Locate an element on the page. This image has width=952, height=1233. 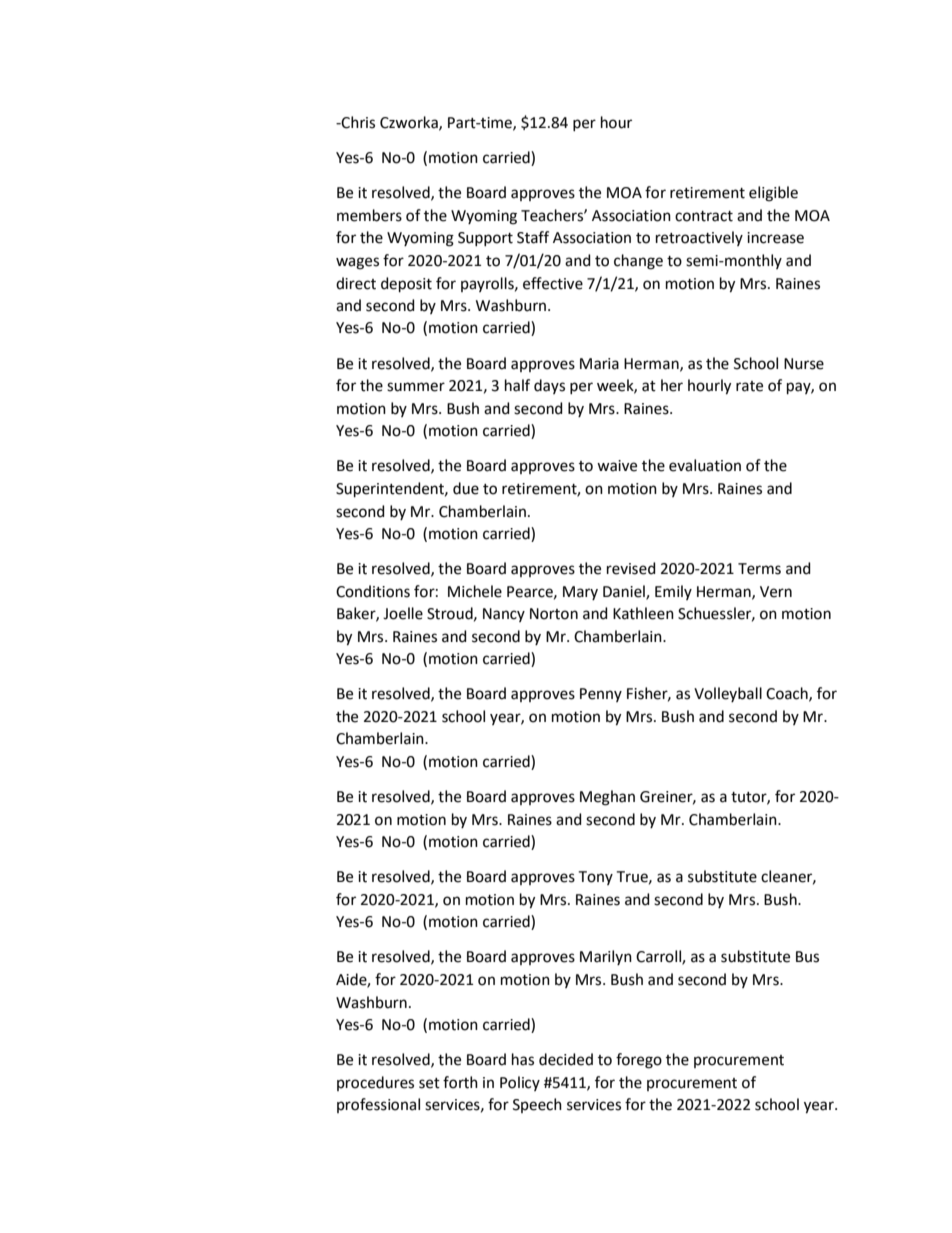
Staff is located at coordinates (533, 237).
